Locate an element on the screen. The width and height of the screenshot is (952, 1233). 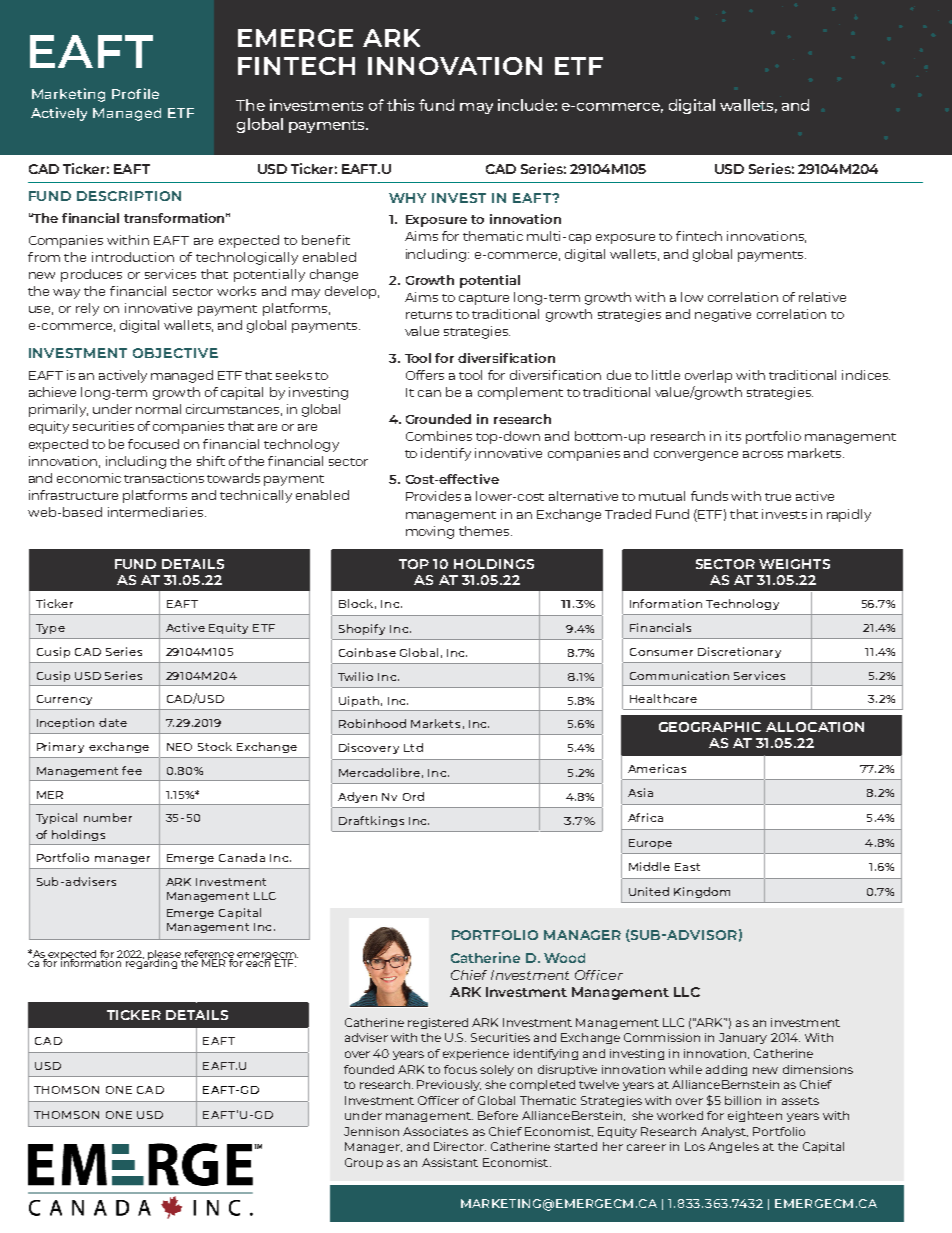
this is located at coordinates (400, 105).
